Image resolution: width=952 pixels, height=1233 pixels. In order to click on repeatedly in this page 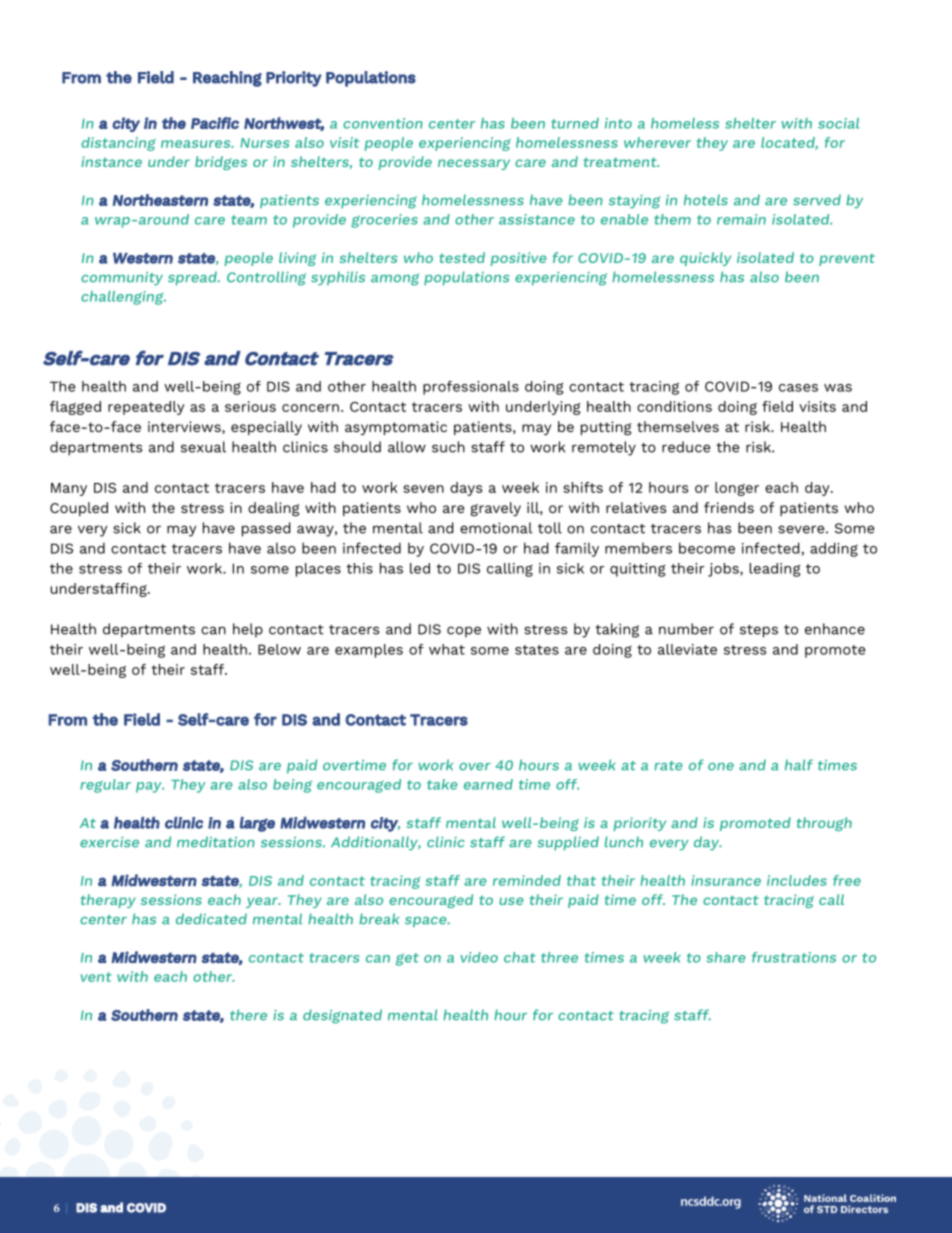, I will do `click(146, 408)`.
